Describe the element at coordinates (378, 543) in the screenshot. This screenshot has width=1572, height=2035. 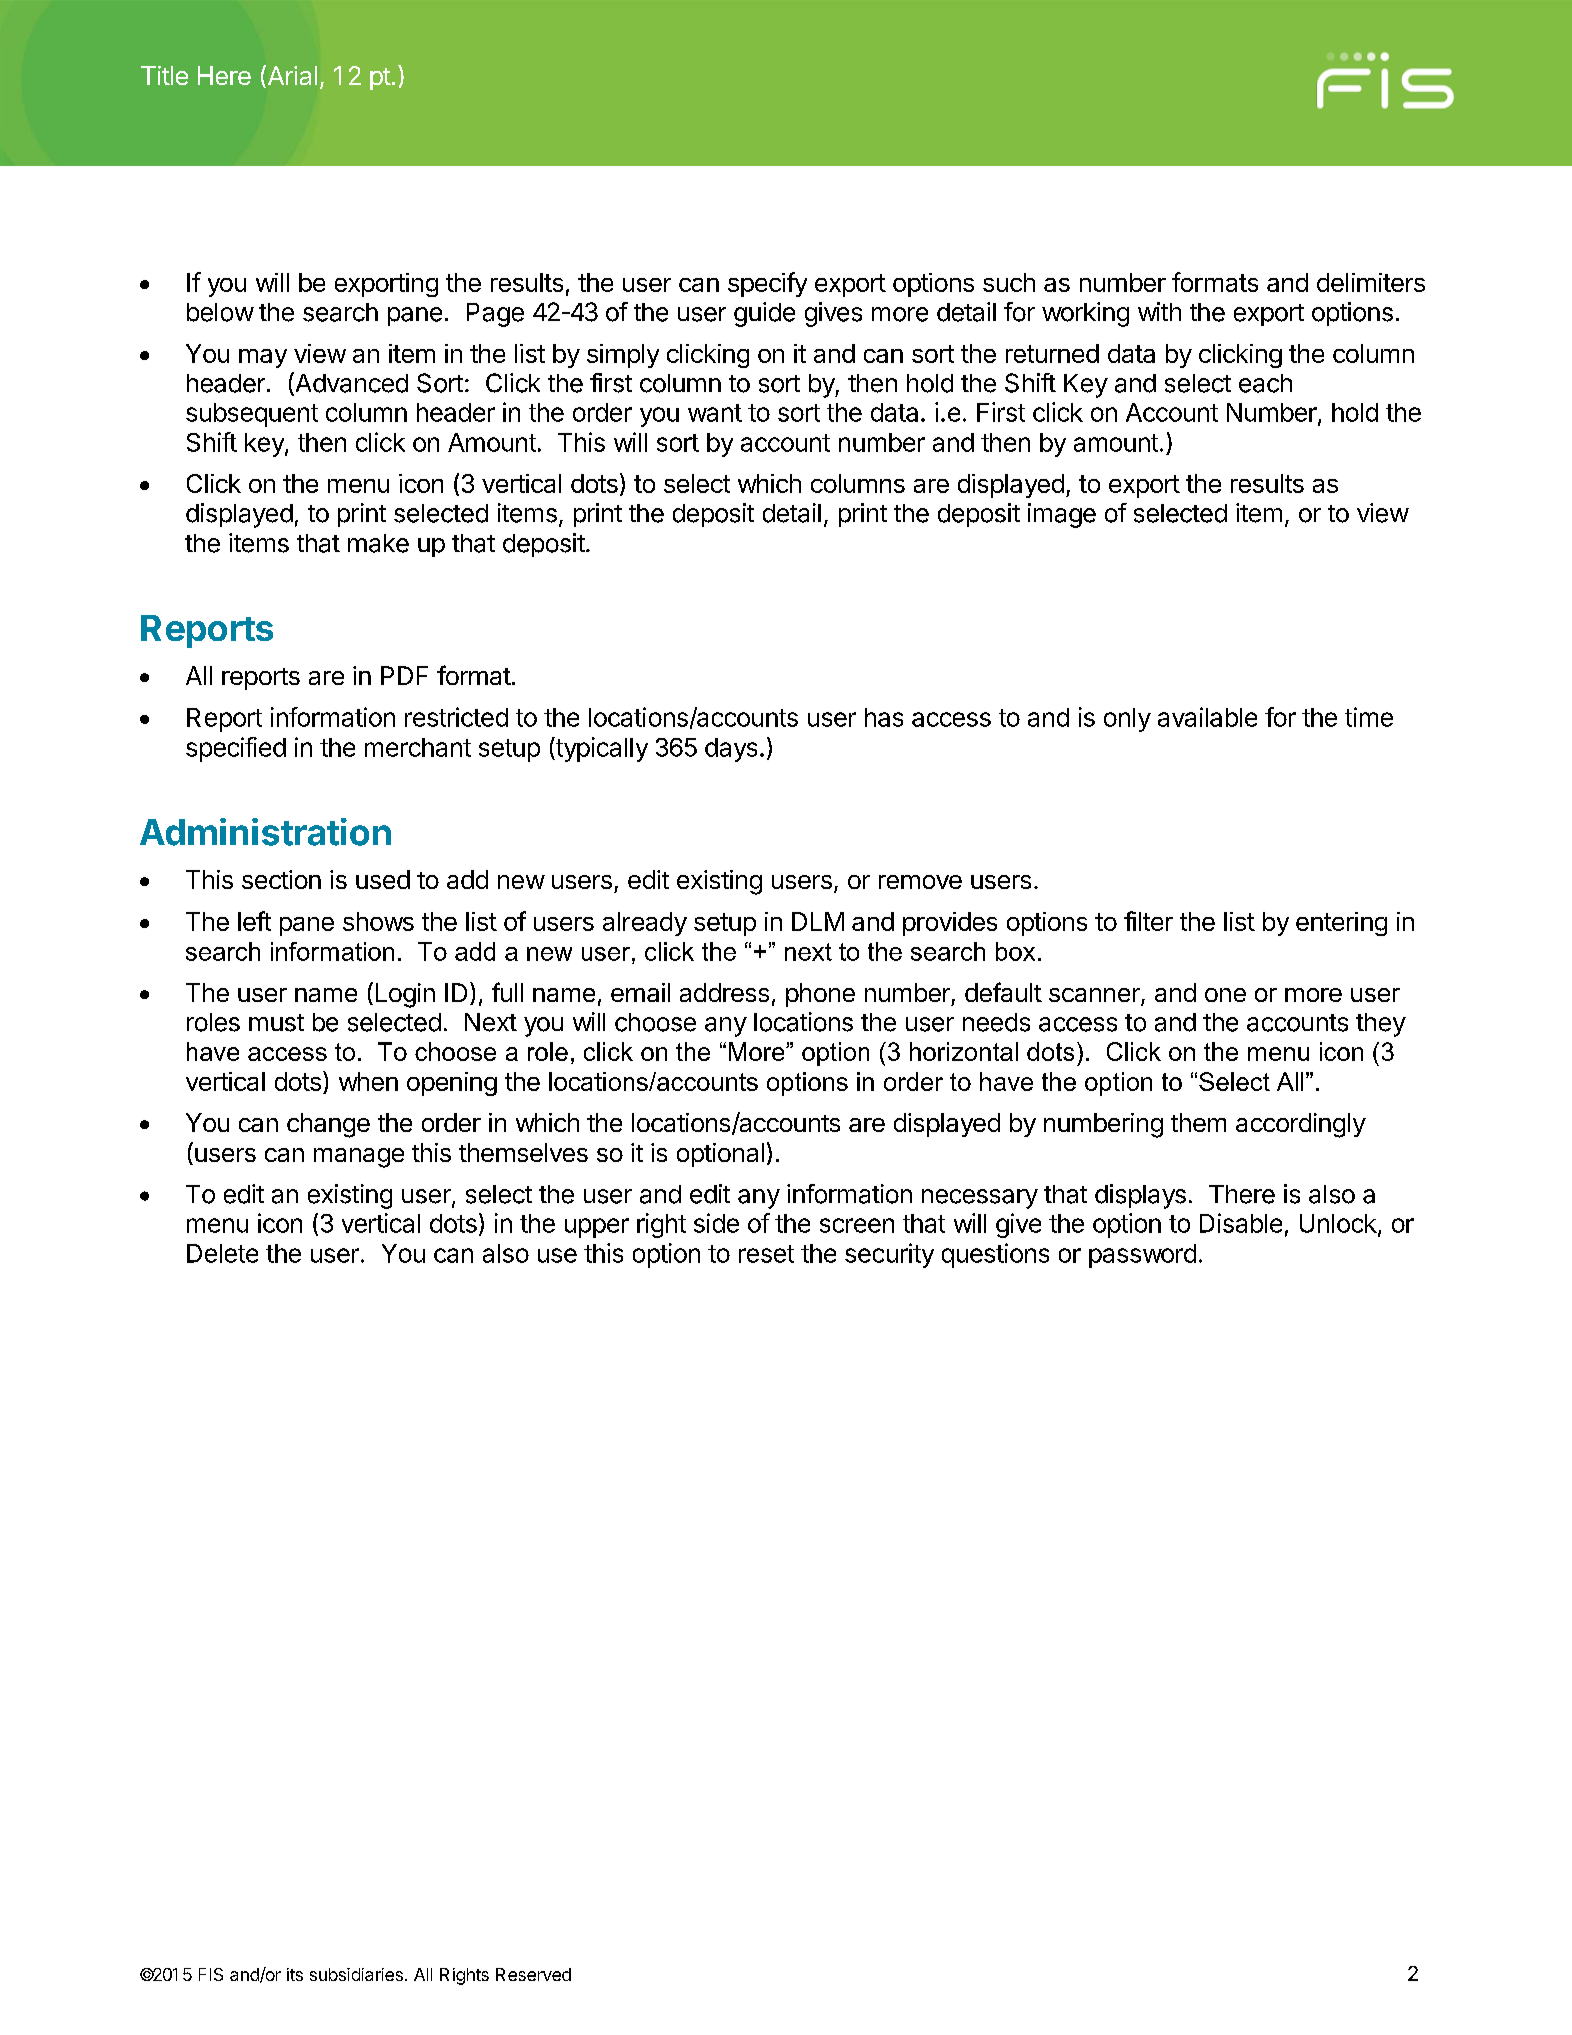
I see `make` at that location.
